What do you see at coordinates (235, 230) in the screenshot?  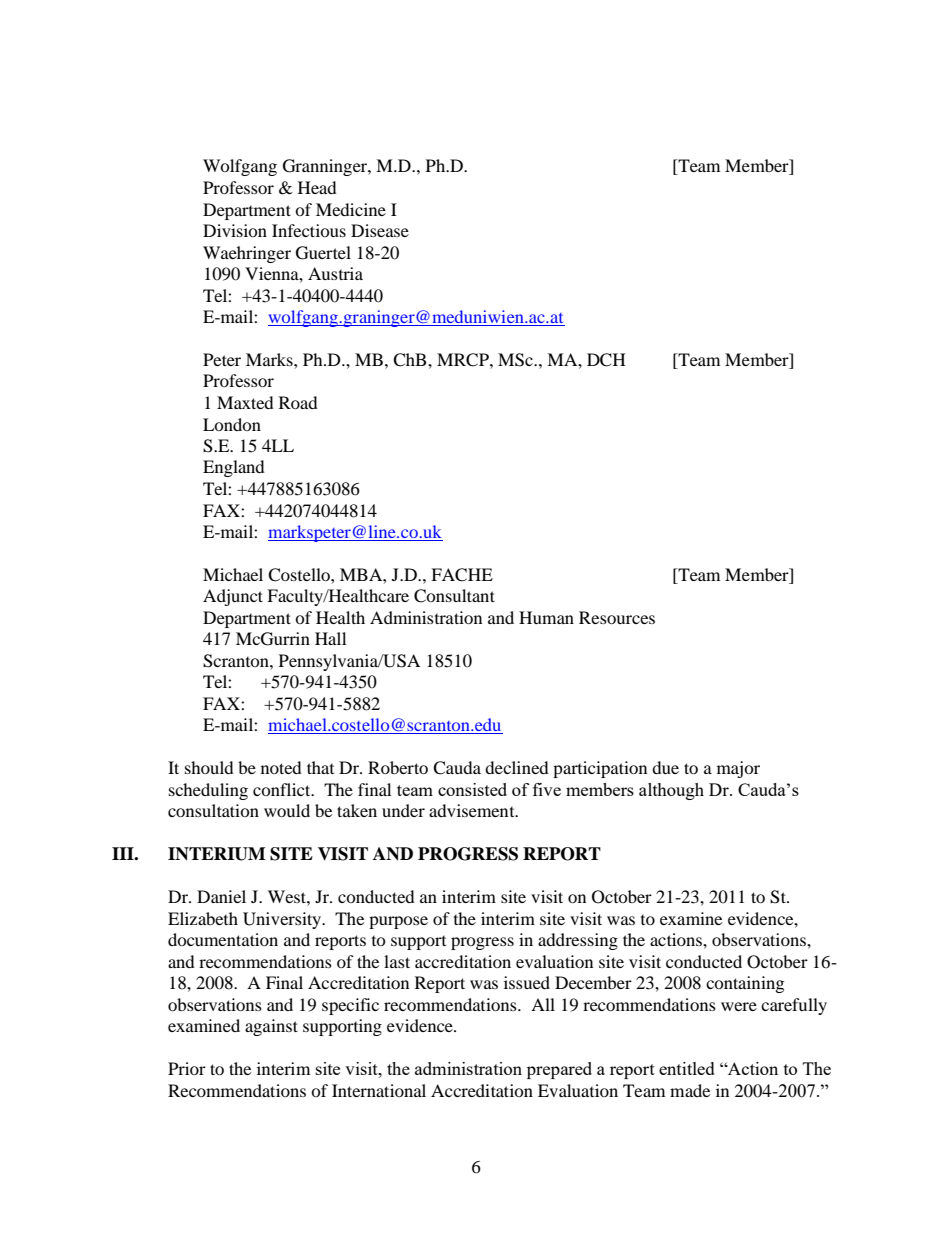 I see `Division` at bounding box center [235, 230].
